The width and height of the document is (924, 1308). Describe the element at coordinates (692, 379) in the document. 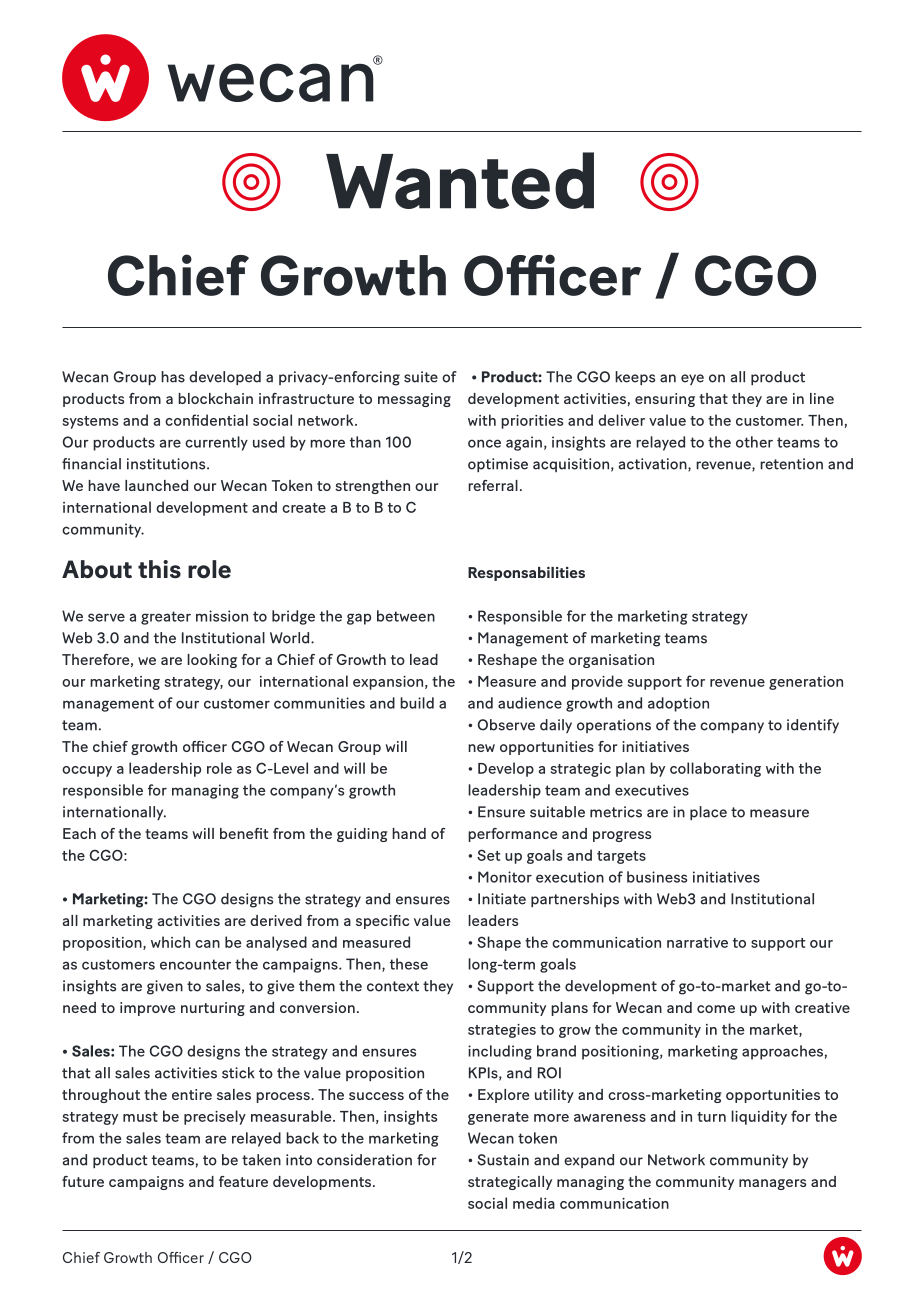

I see `eye` at that location.
